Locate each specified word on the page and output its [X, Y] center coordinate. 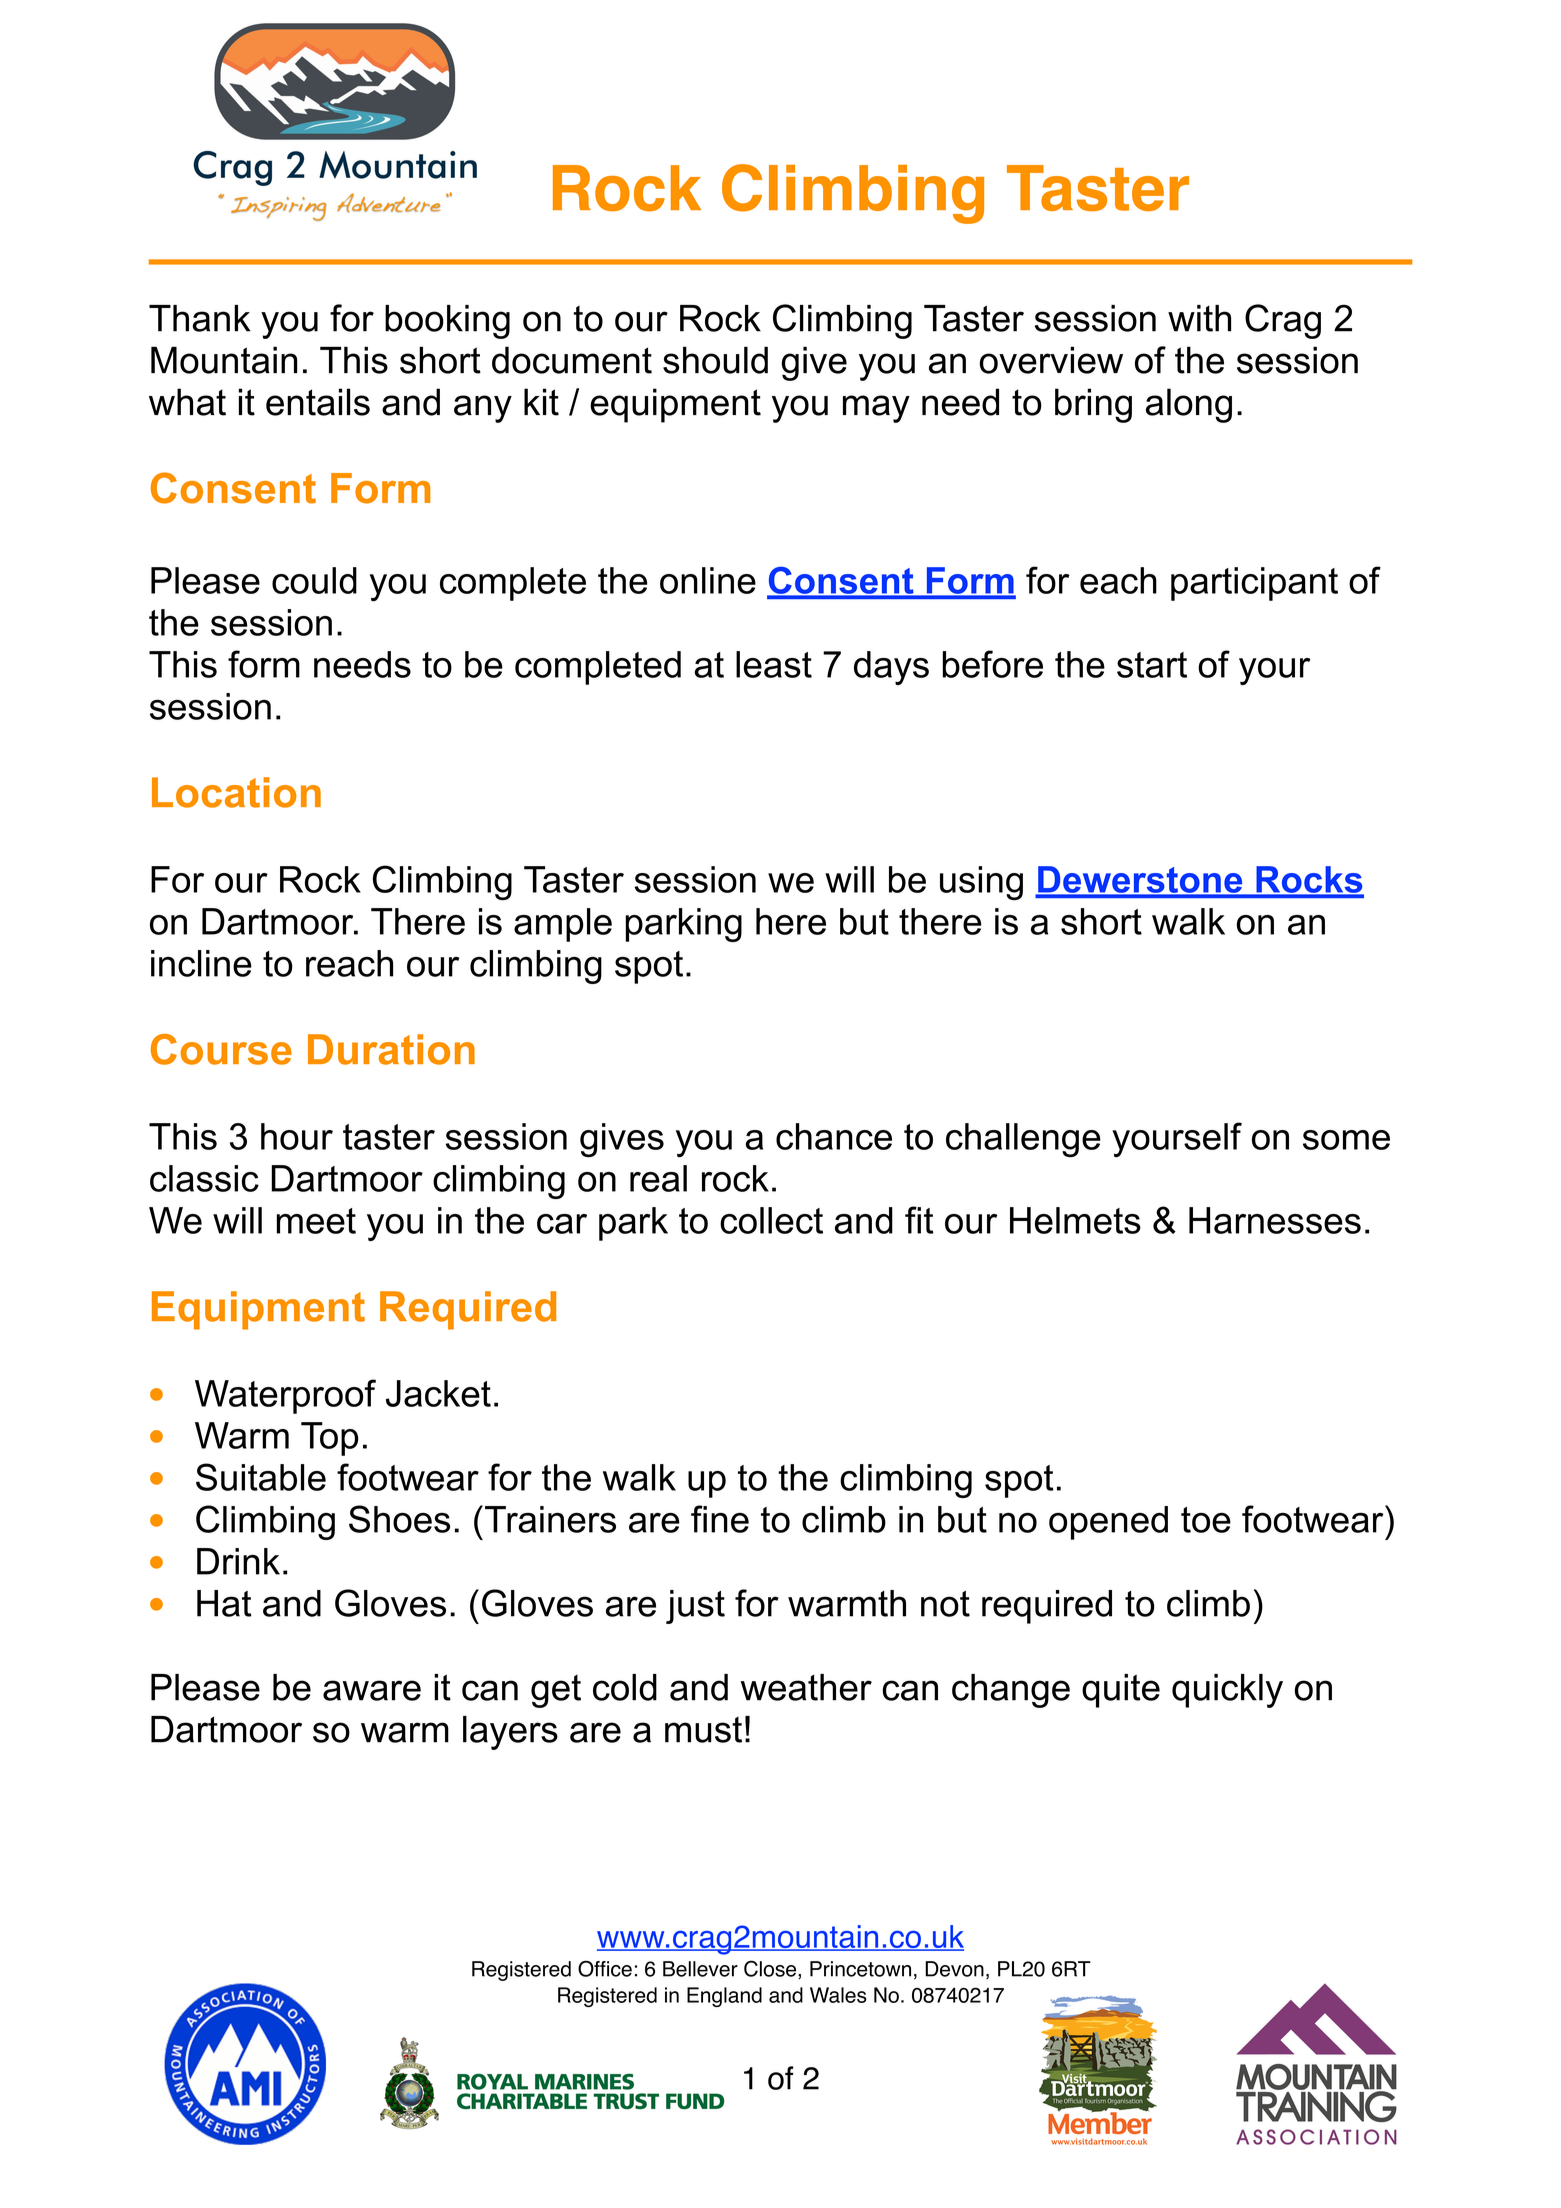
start [1152, 665]
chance [834, 1136]
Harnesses [1275, 1220]
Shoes [399, 1519]
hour [297, 1136]
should [715, 360]
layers [510, 1733]
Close [771, 1969]
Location [236, 792]
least [774, 664]
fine [720, 1519]
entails [318, 402]
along [1189, 405]
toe [1206, 1520]
